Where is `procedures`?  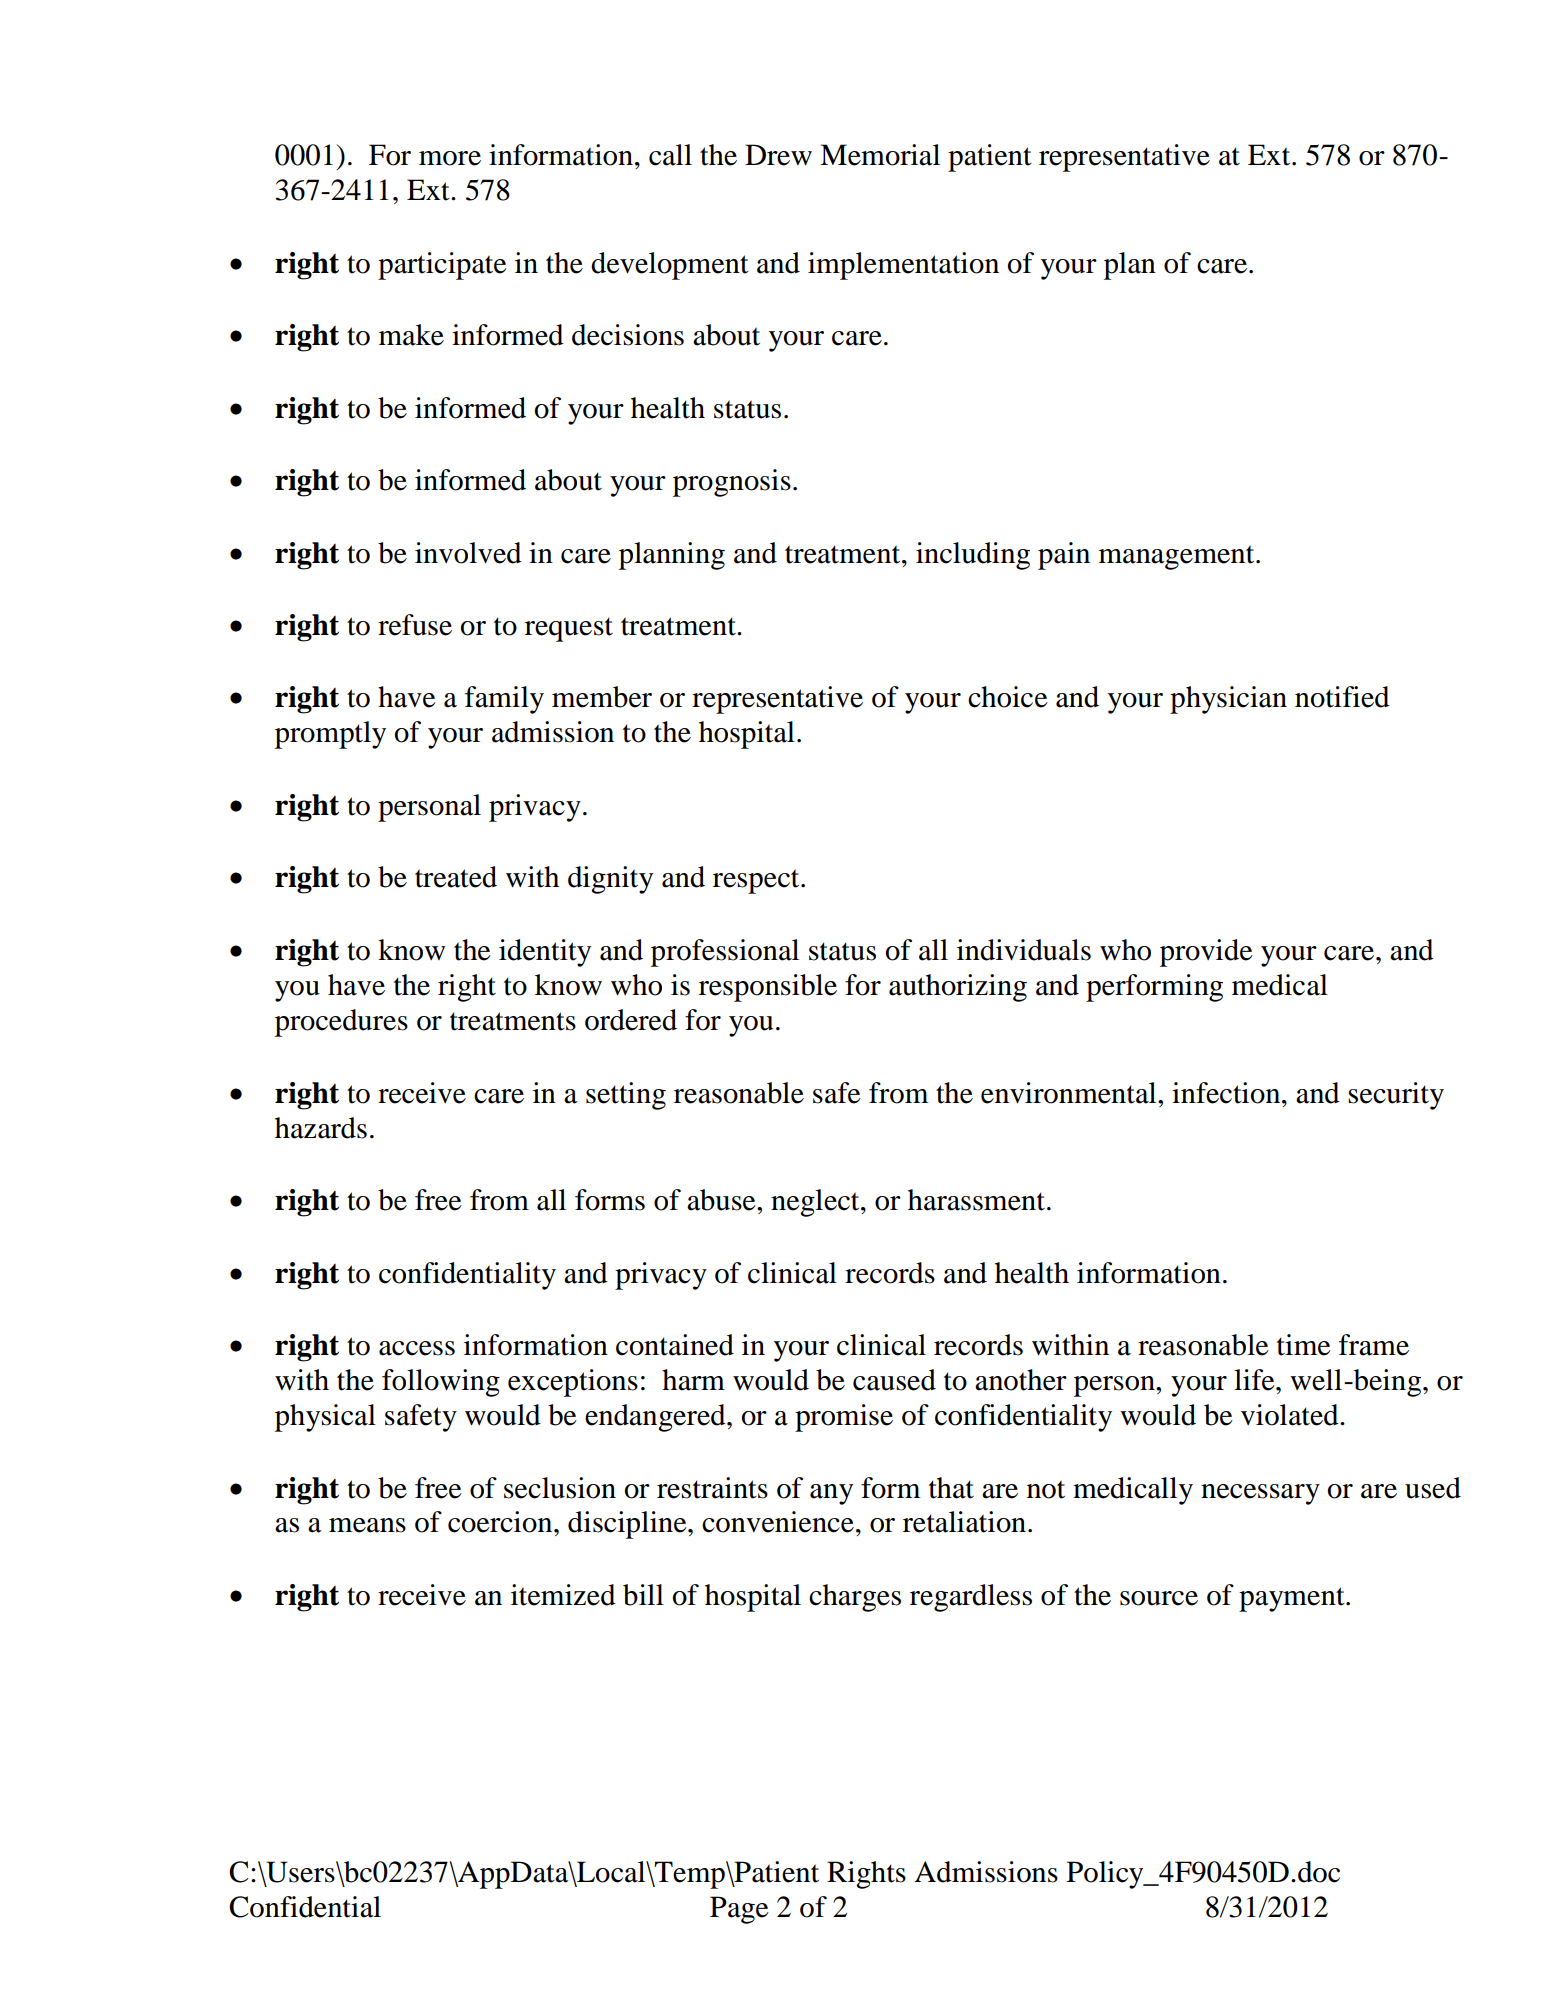
procedures is located at coordinates (341, 1023).
